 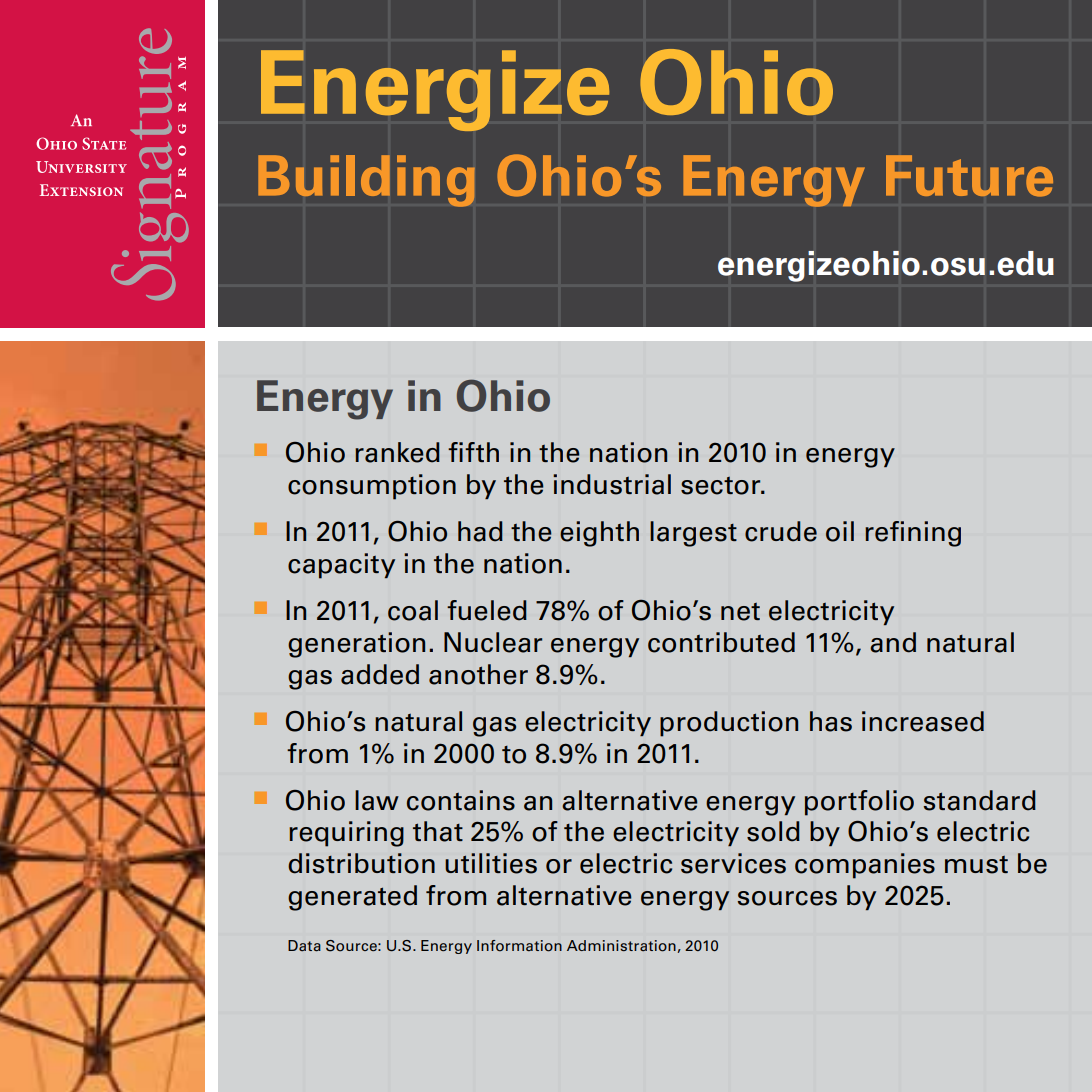 I want to click on eighth, so click(x=599, y=534).
